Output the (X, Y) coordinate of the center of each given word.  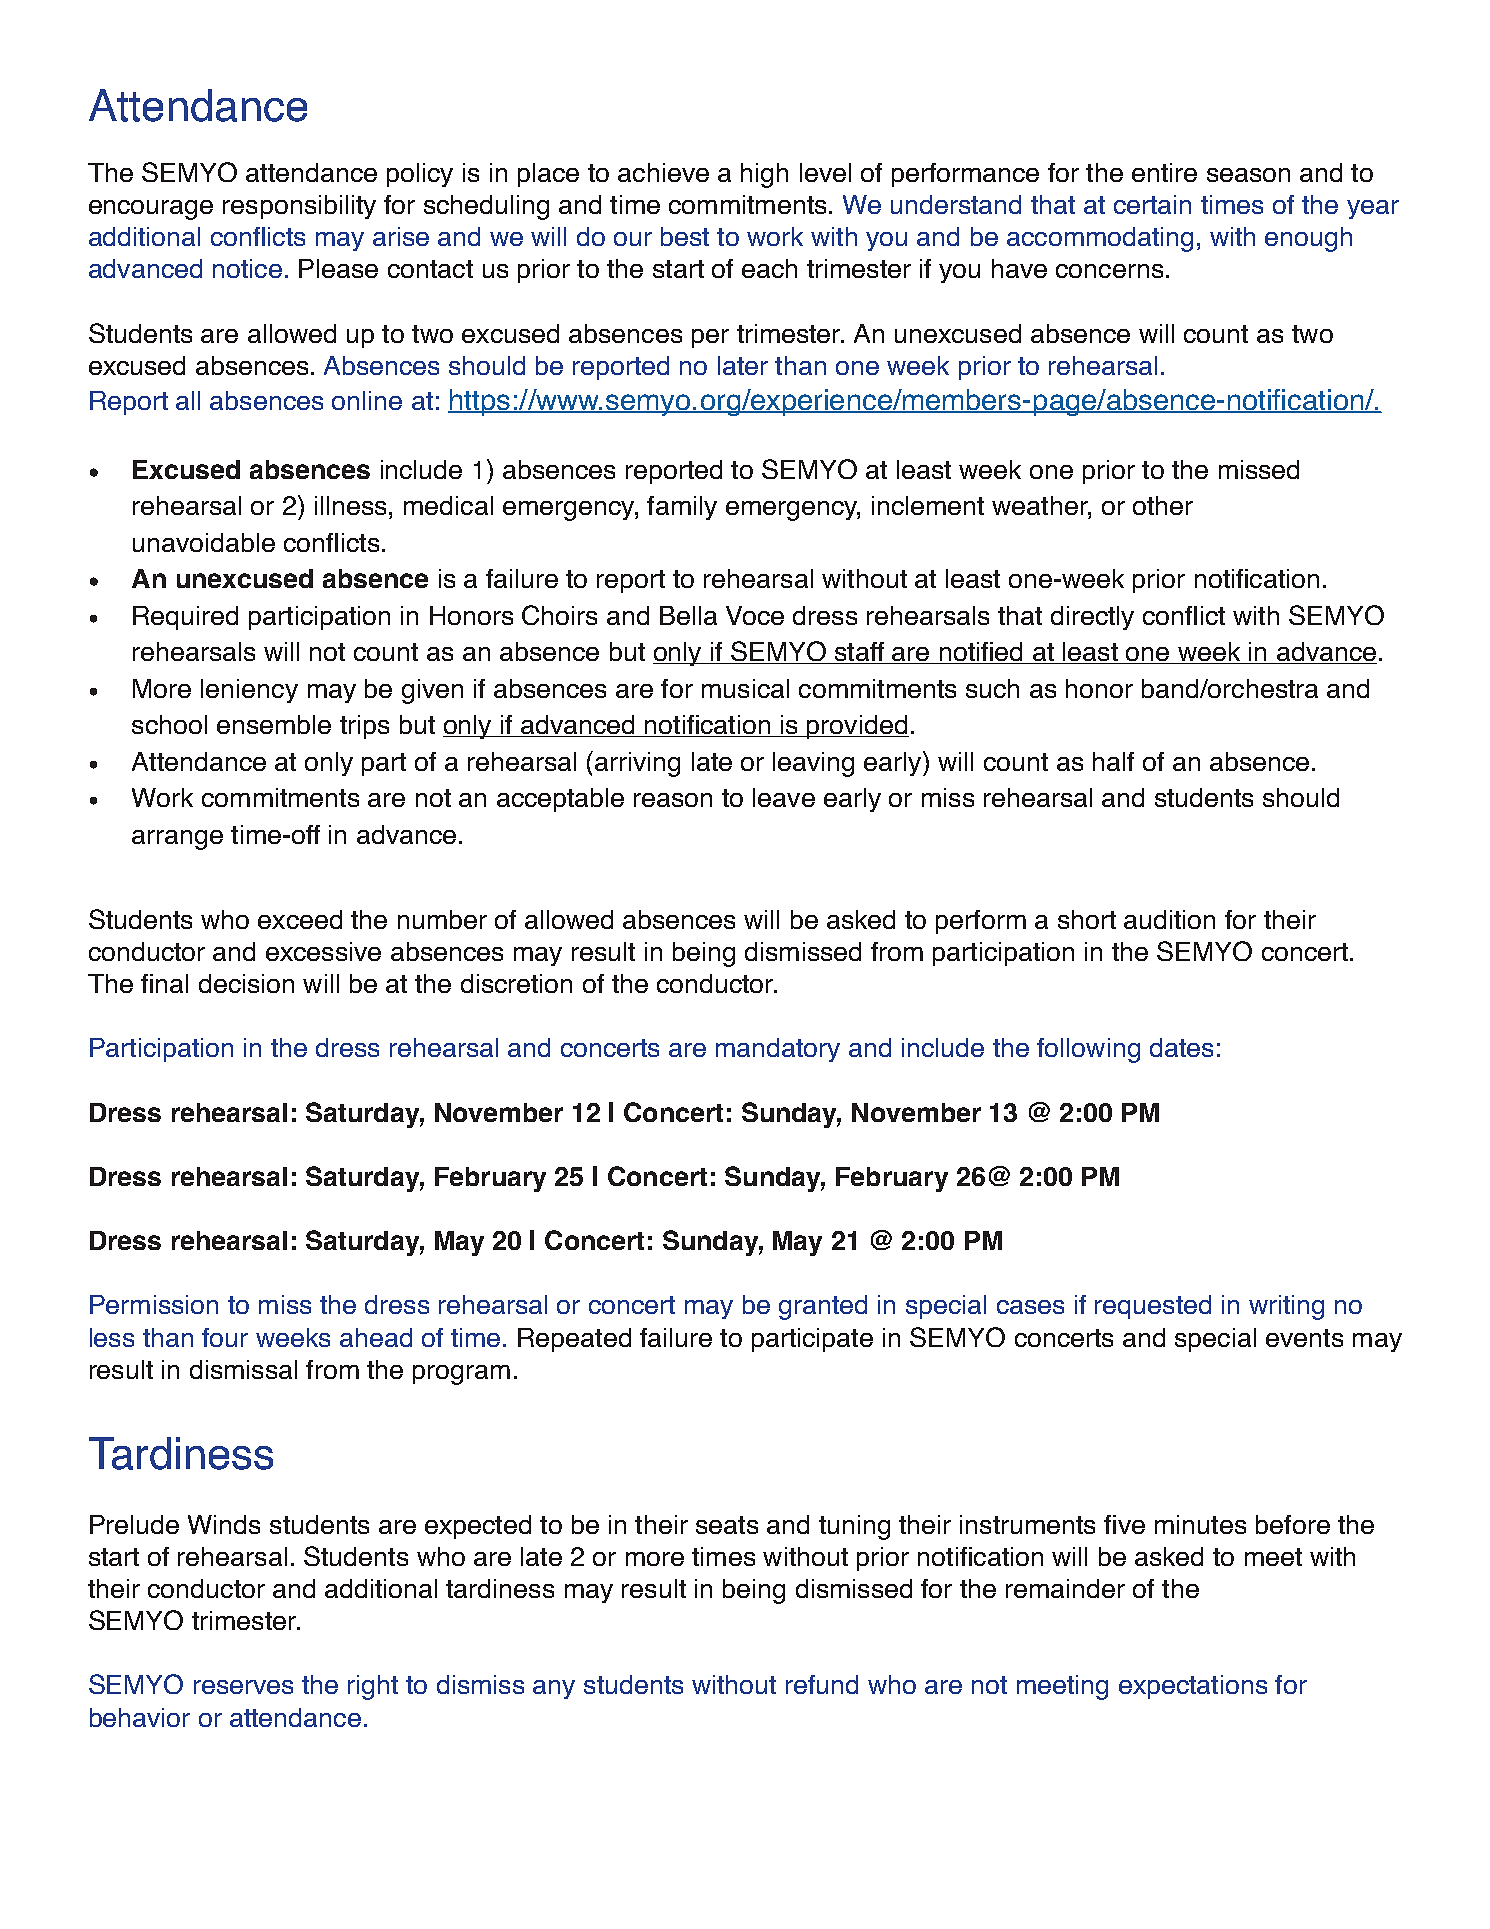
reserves (243, 1687)
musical (745, 688)
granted (823, 1307)
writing (1286, 1307)
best (685, 236)
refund (822, 1684)
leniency (249, 691)
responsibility (299, 207)
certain (1152, 204)
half (1113, 761)
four (225, 1337)
